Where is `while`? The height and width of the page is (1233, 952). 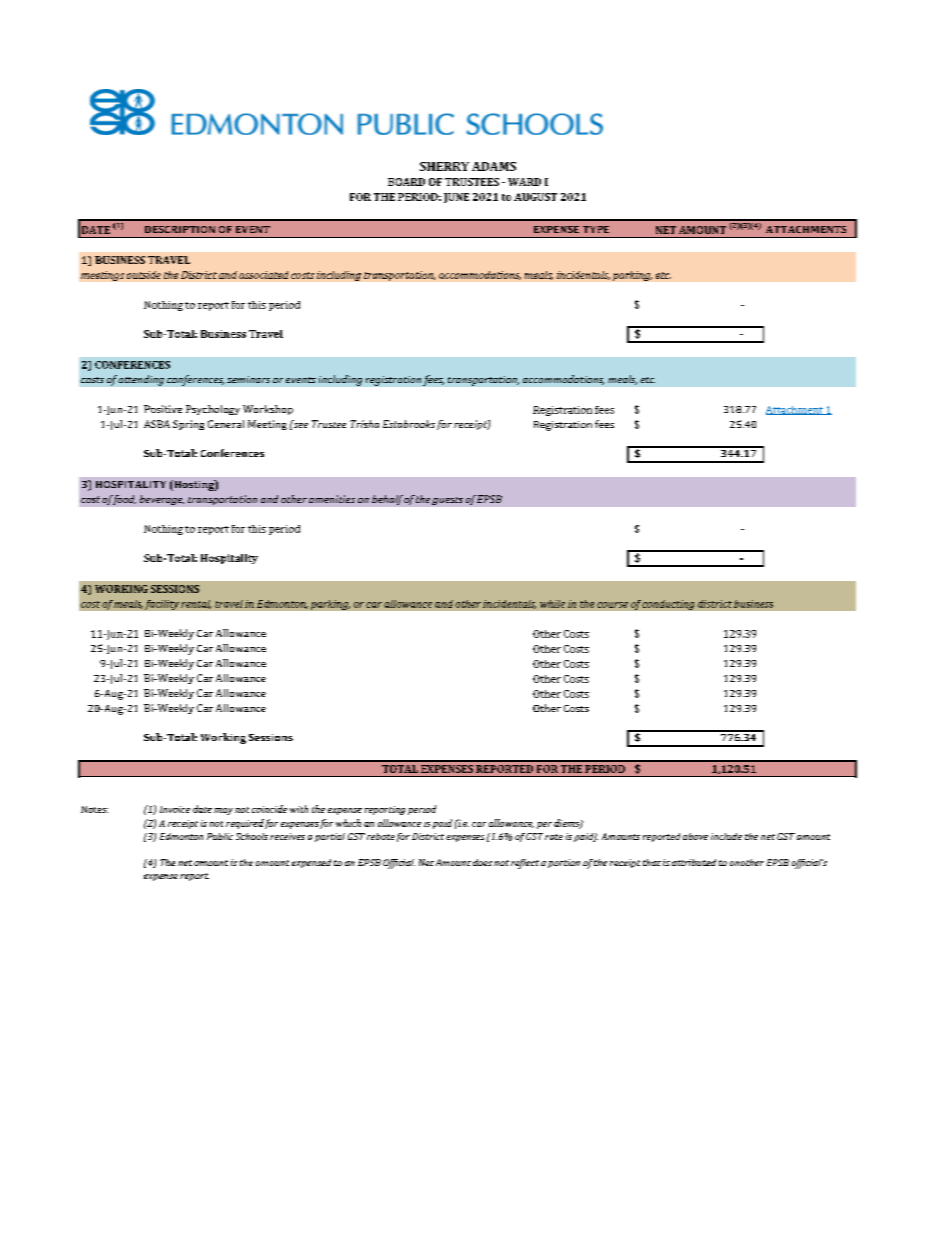
while is located at coordinates (552, 604).
